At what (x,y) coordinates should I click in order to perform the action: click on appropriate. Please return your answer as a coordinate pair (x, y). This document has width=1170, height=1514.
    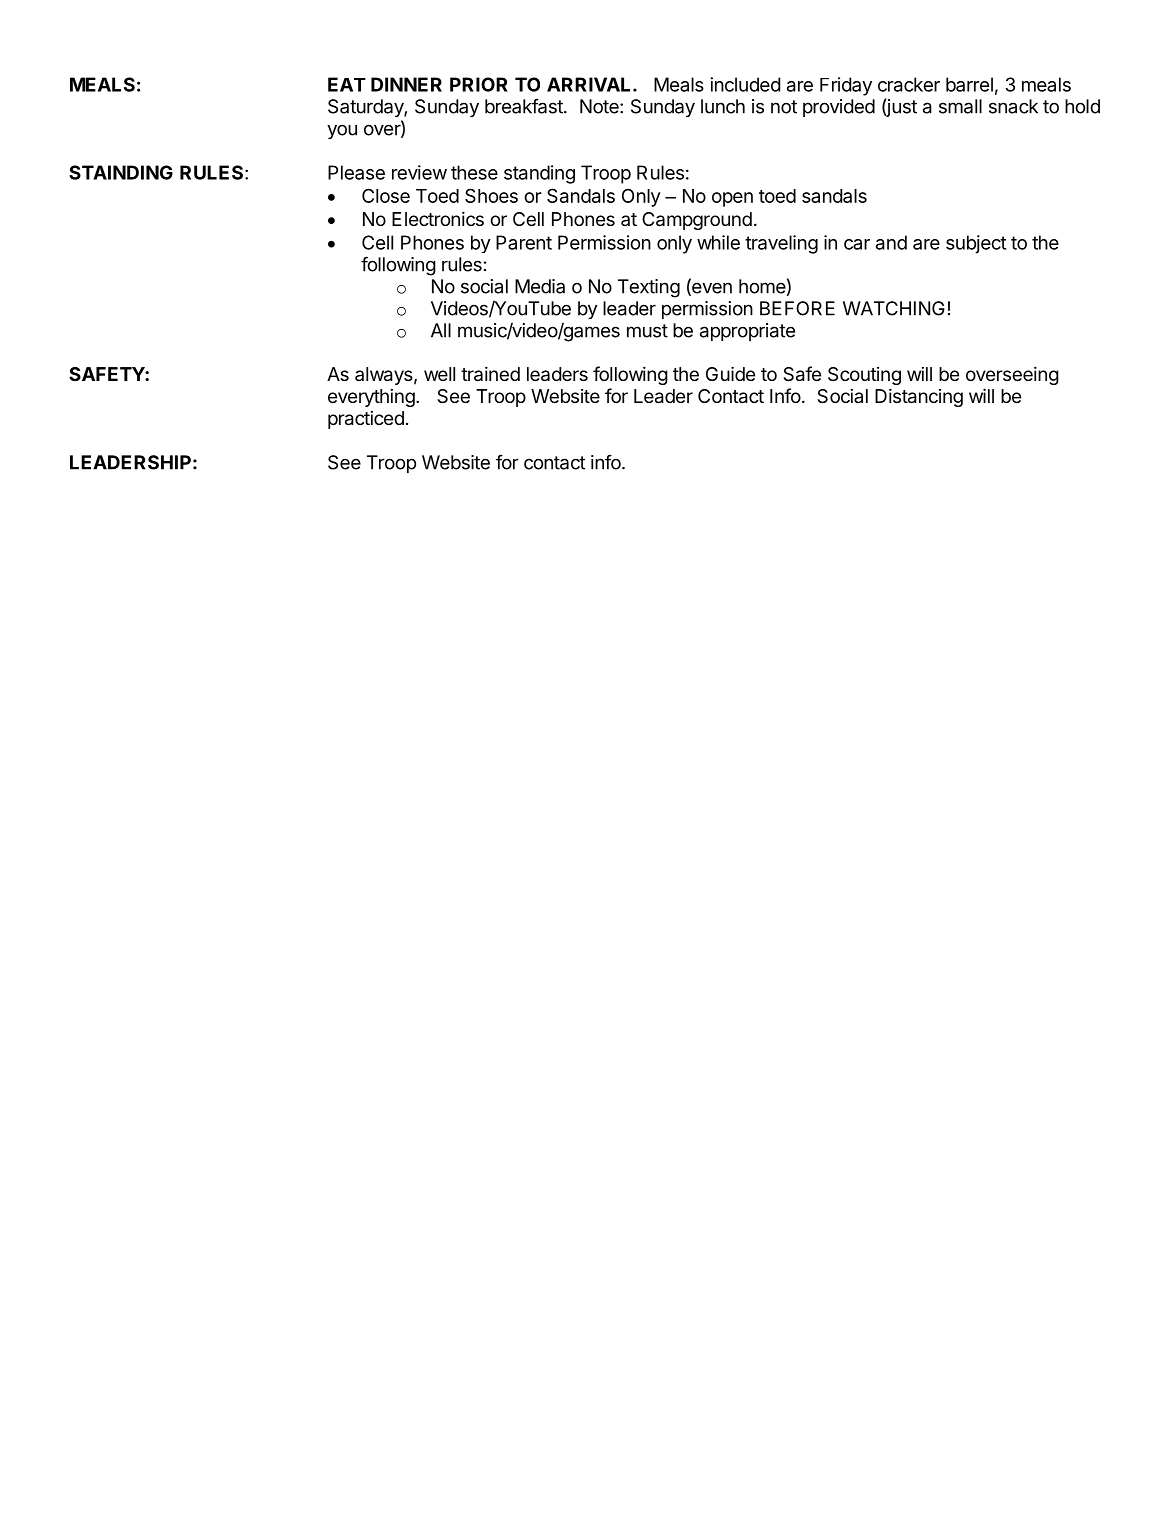
    Looking at the image, I should click on (747, 332).
